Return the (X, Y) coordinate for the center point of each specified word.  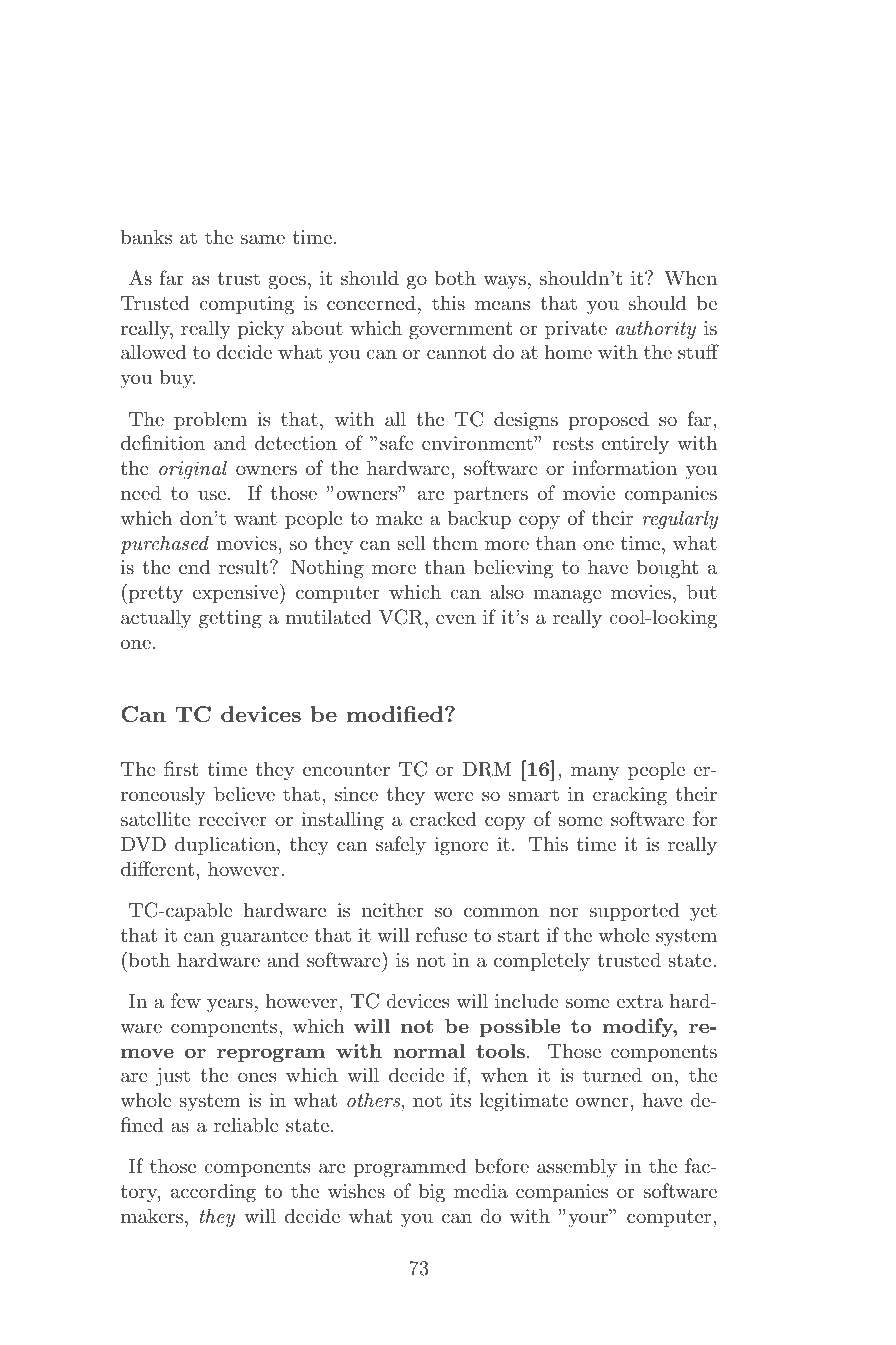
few (186, 1000)
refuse (441, 935)
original (193, 470)
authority (656, 329)
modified (396, 714)
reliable (246, 1125)
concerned (371, 302)
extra (640, 1002)
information (625, 468)
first (181, 769)
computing (246, 305)
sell (411, 542)
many (595, 773)
